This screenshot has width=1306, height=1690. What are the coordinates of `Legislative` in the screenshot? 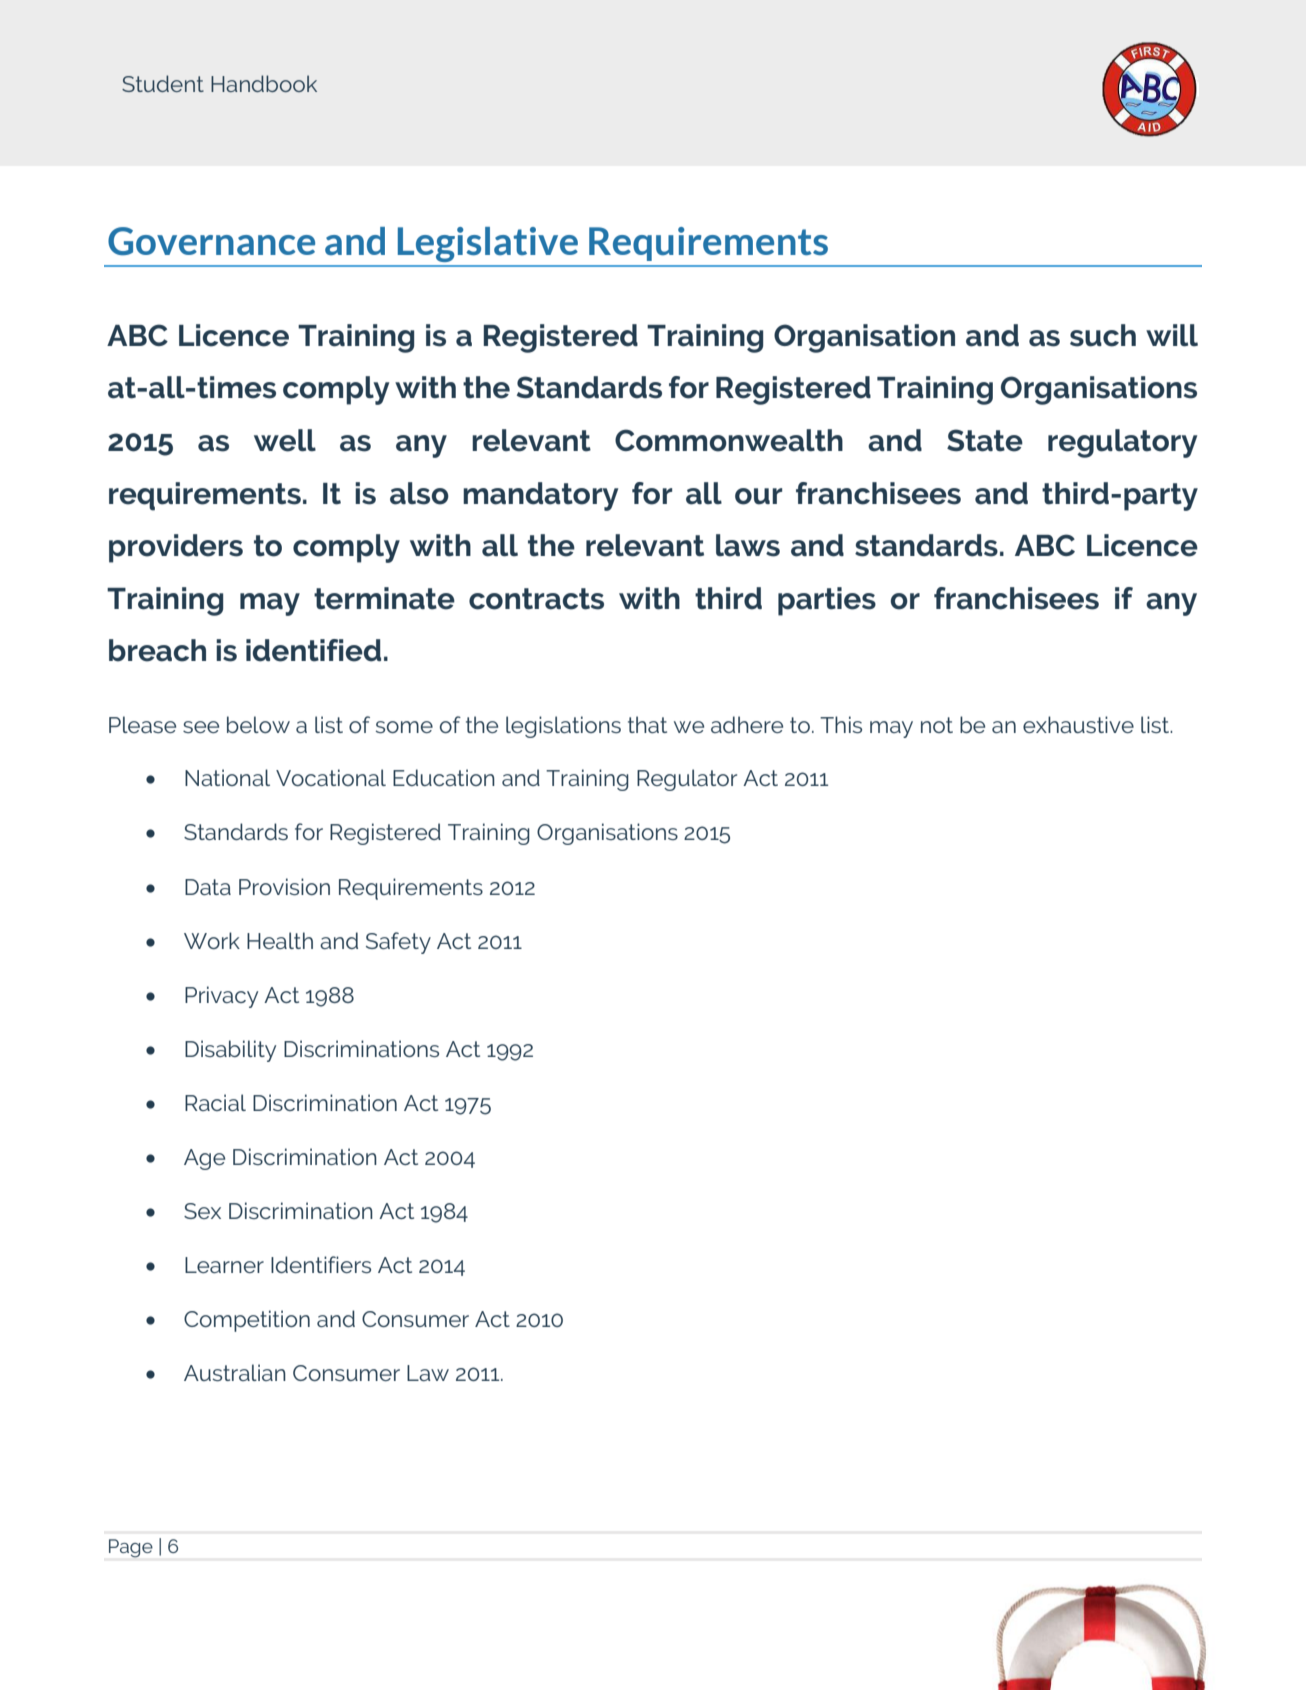 It's located at (488, 244).
